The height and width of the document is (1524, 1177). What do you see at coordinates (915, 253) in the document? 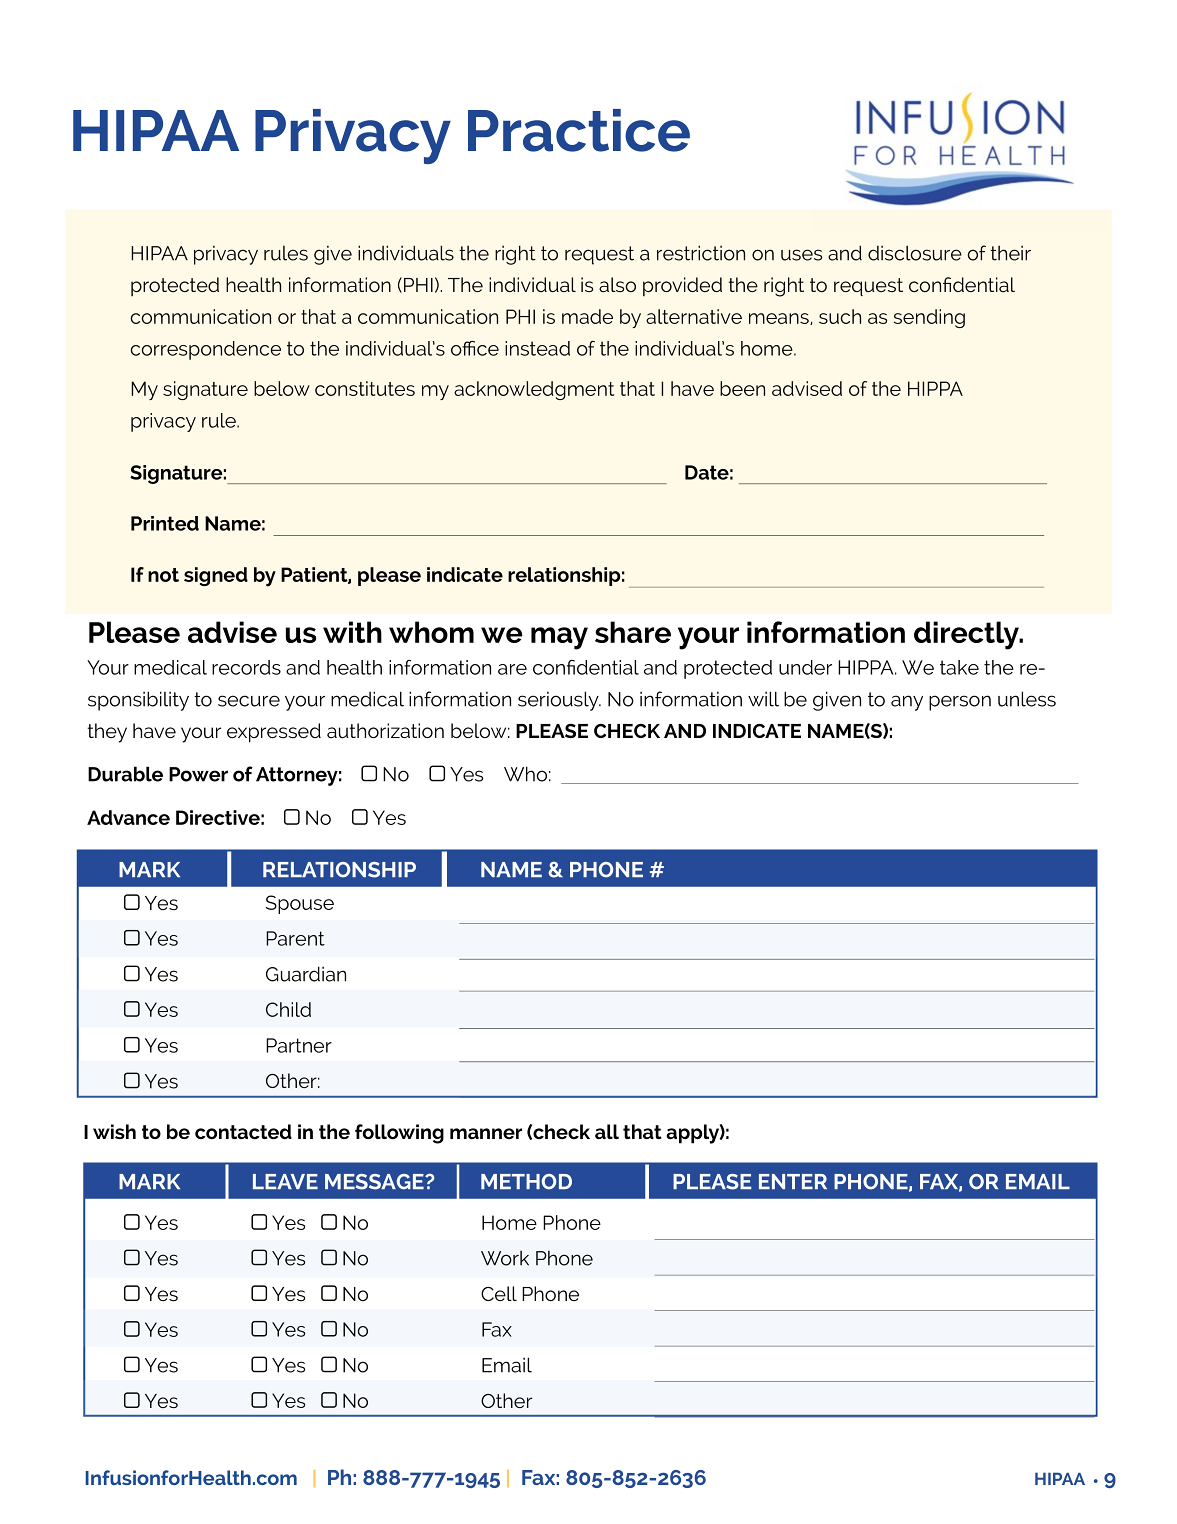
I see `disclosure` at bounding box center [915, 253].
